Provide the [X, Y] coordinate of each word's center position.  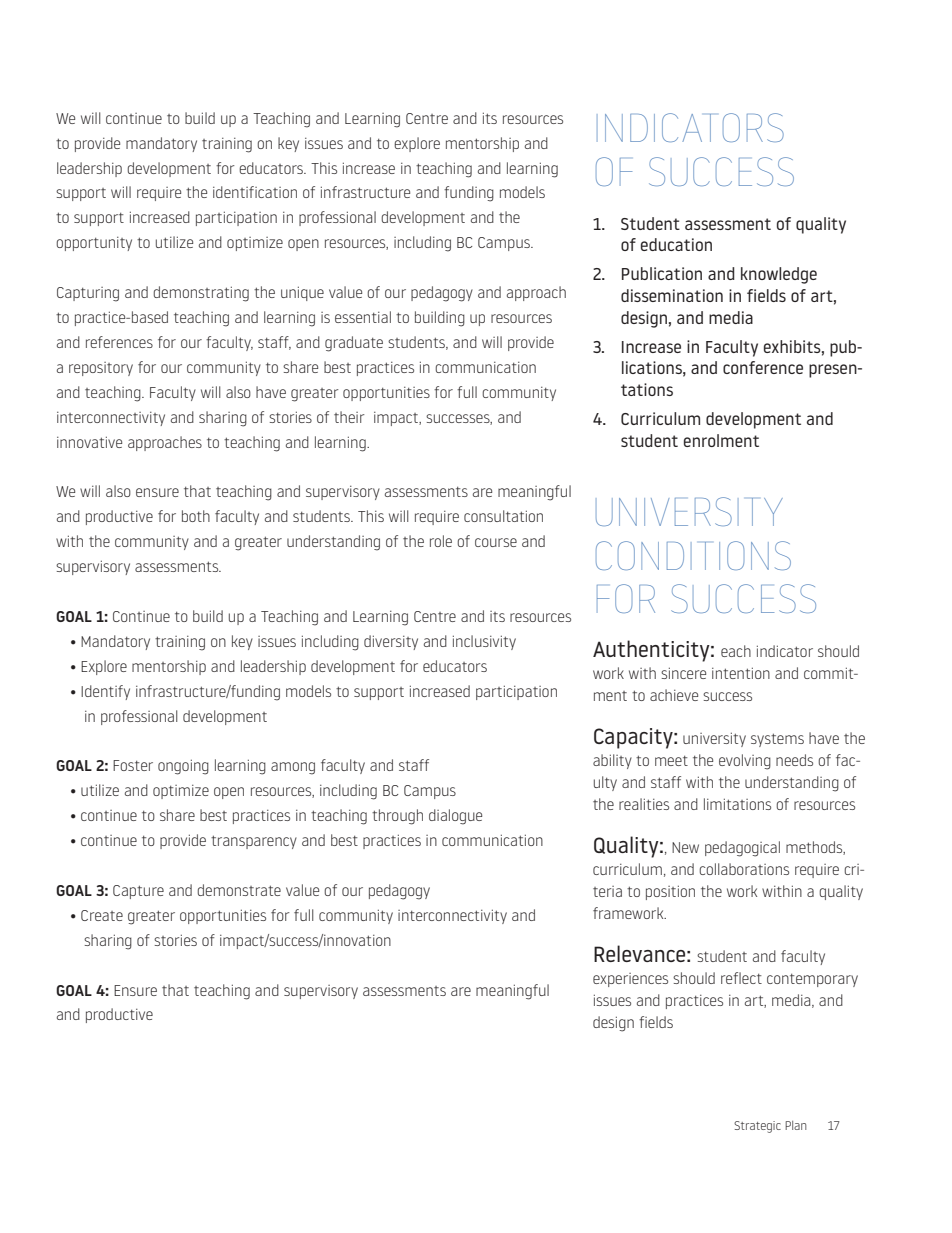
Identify [105, 692]
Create [102, 915]
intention [741, 673]
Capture [138, 892]
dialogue [455, 817]
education [676, 244]
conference [763, 367]
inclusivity [484, 642]
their [349, 417]
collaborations [744, 869]
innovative [89, 442]
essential [363, 317]
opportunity [94, 244]
